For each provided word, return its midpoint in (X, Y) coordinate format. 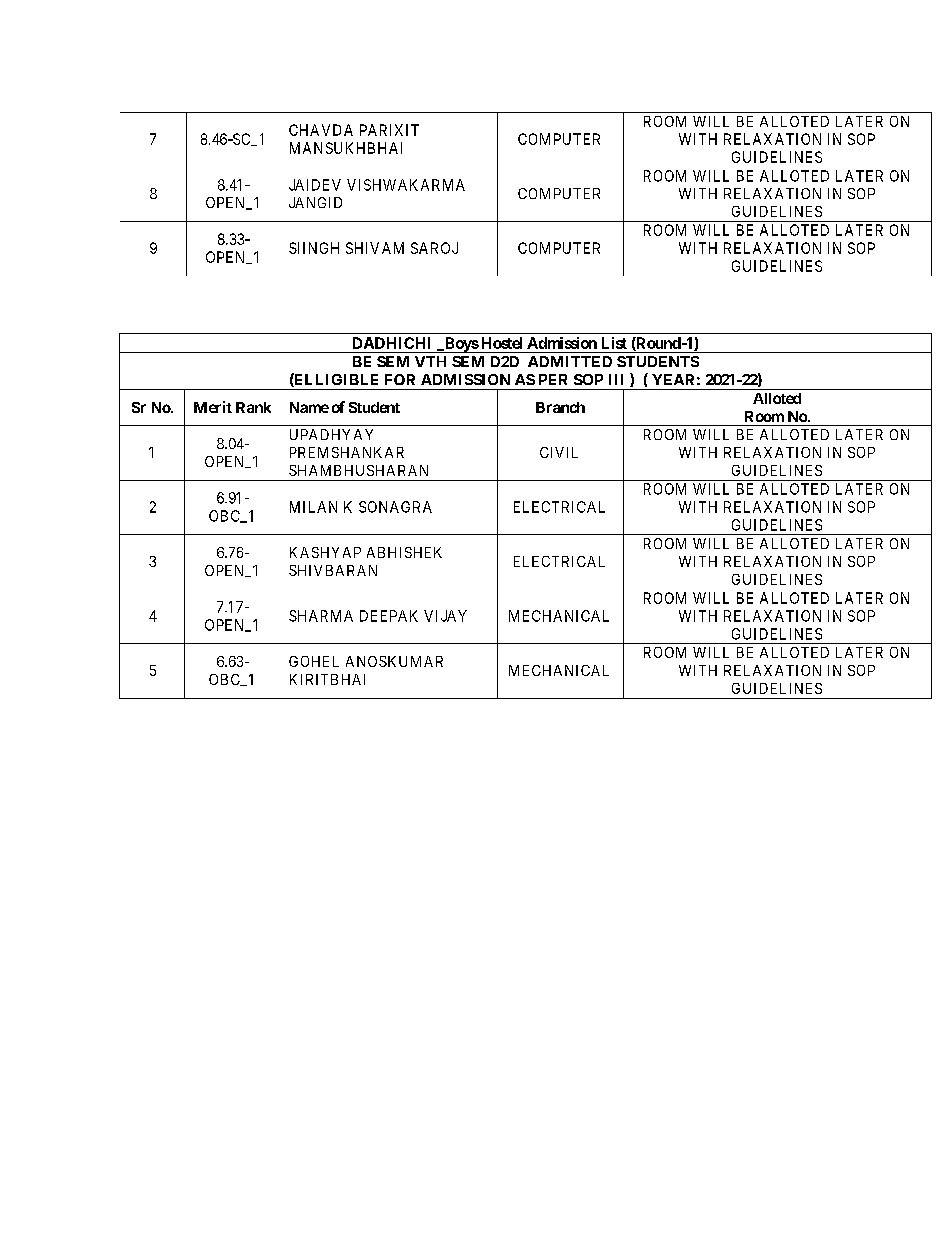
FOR (400, 379)
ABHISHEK (404, 552)
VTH (430, 361)
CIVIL (559, 452)
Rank (253, 407)
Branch (560, 407)
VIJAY (445, 616)
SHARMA (321, 616)
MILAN (313, 507)
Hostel (502, 343)
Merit (213, 407)
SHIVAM (375, 248)
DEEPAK (389, 616)
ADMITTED (570, 361)
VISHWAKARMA (406, 185)
